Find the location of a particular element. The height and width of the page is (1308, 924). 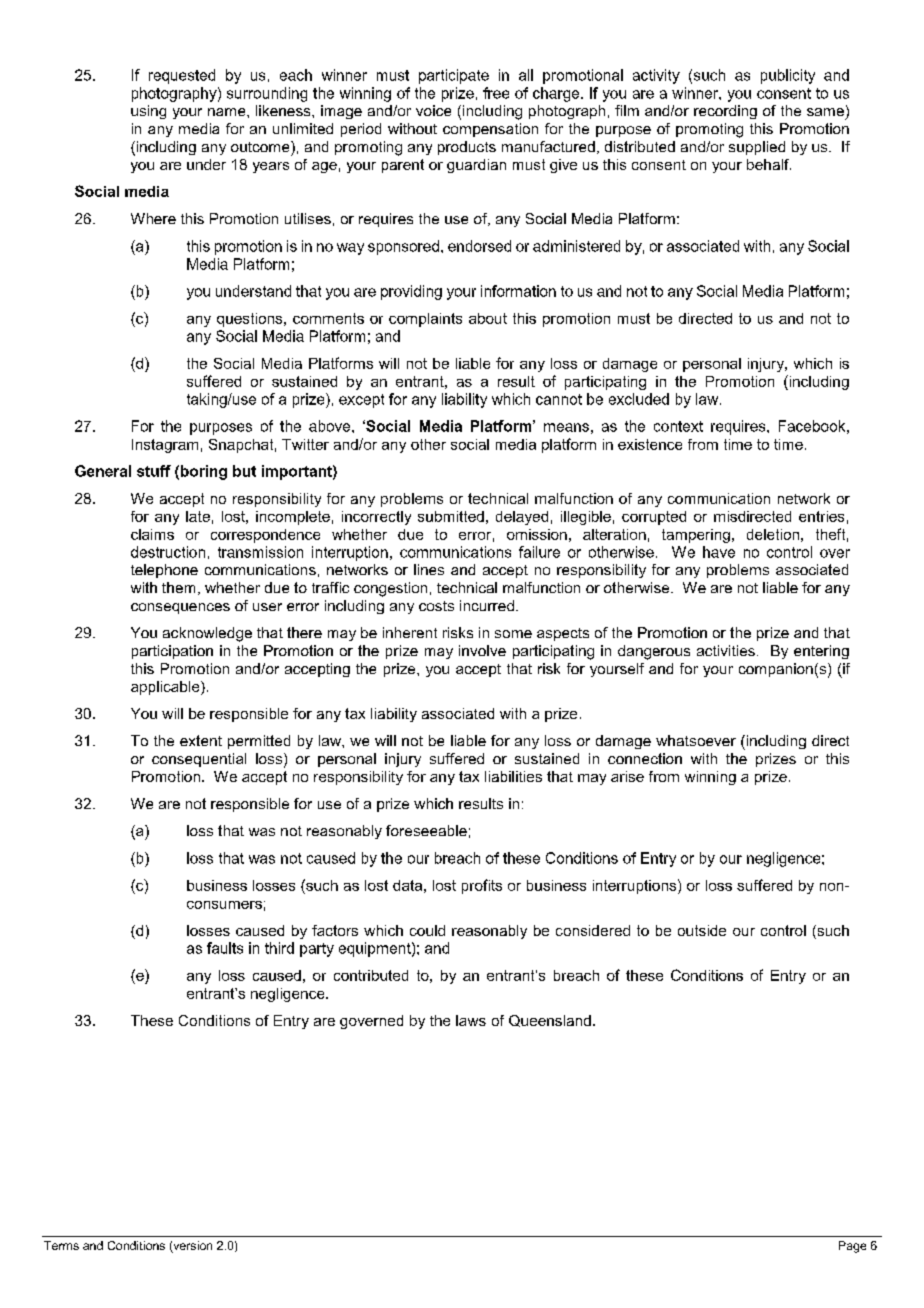

involve is located at coordinates (482, 650).
